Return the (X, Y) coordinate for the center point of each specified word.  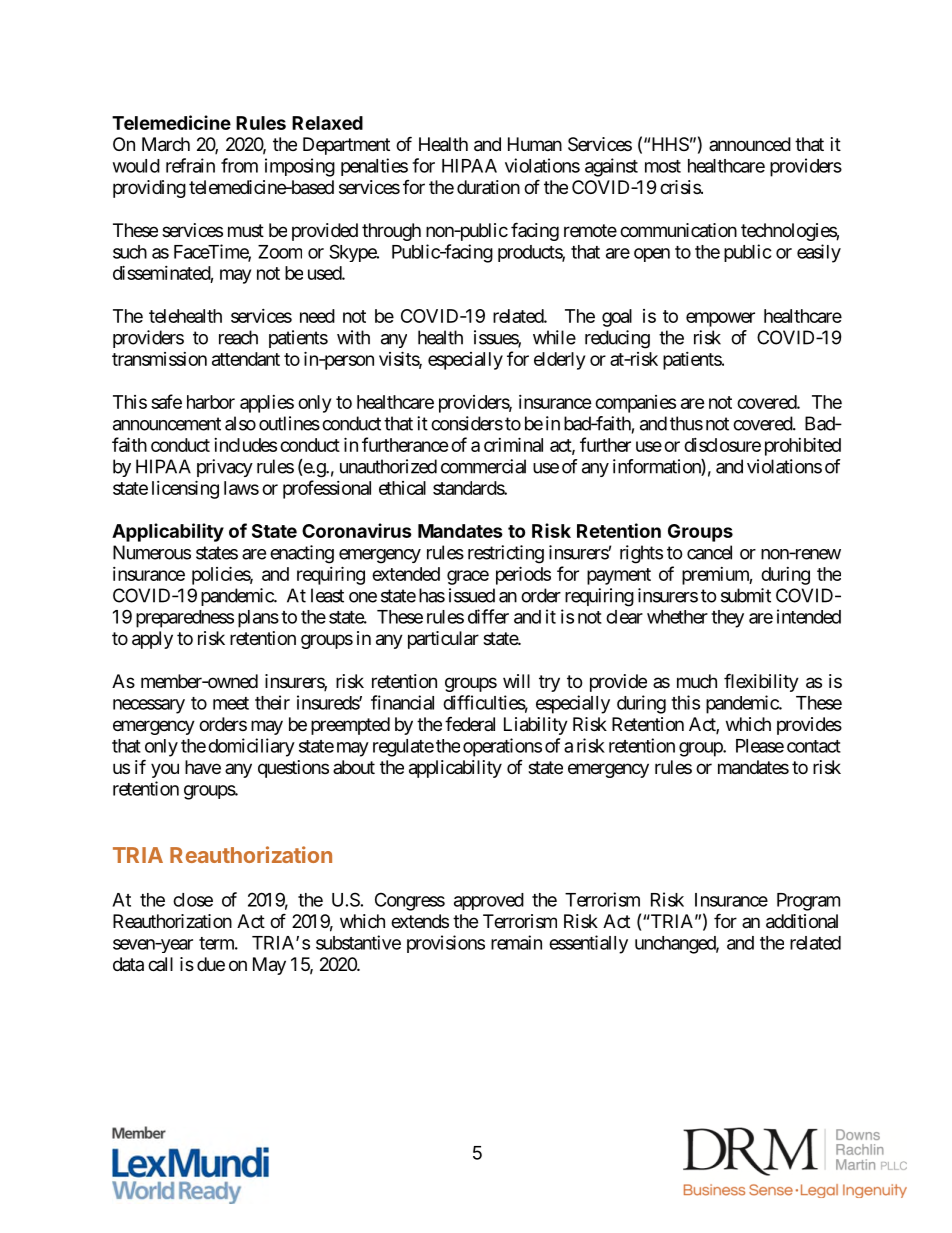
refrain (190, 165)
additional (802, 921)
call (160, 964)
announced (750, 144)
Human (535, 144)
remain (516, 942)
